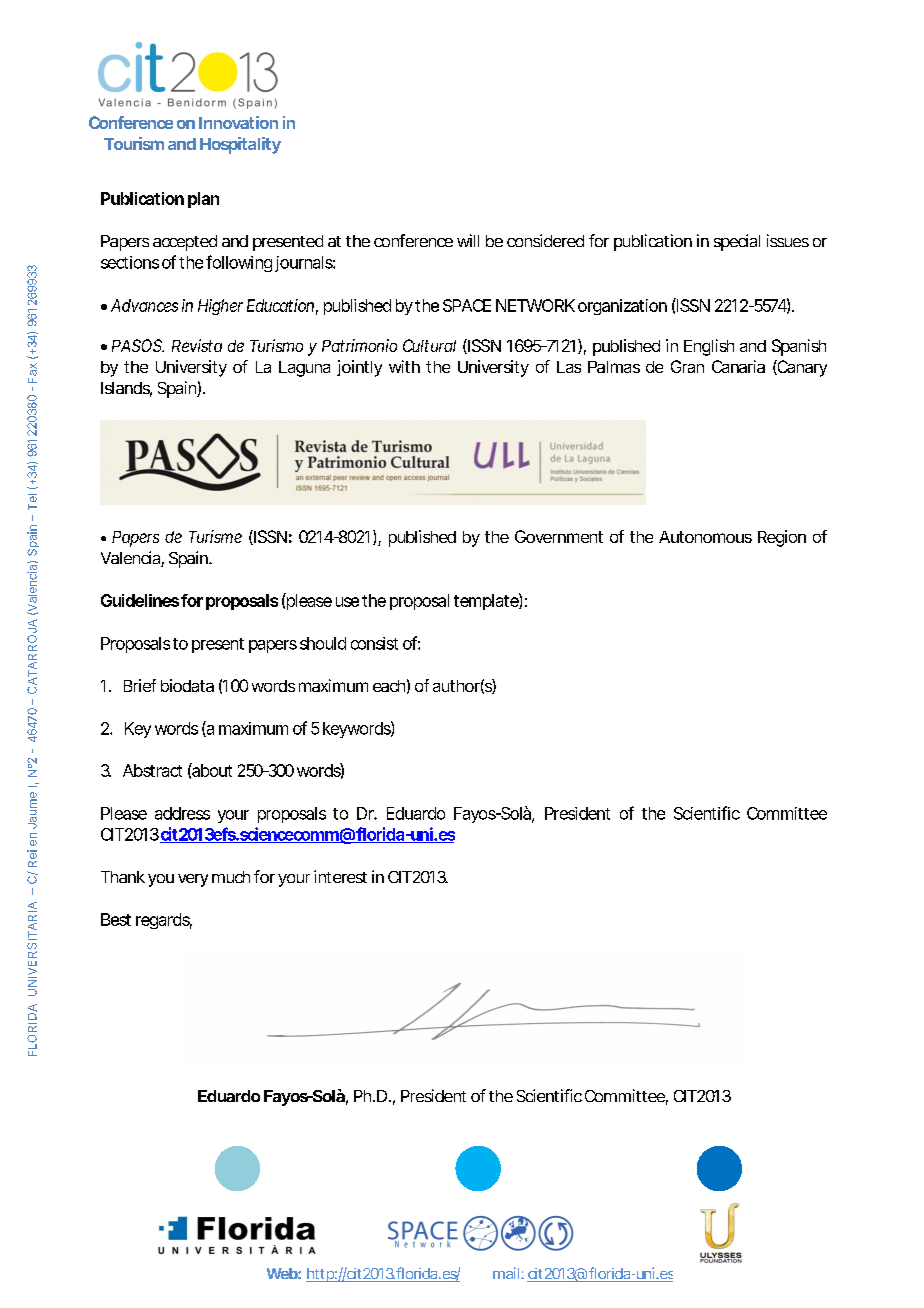 This screenshot has height=1308, width=924. Describe the element at coordinates (203, 200) in the screenshot. I see `plan` at that location.
